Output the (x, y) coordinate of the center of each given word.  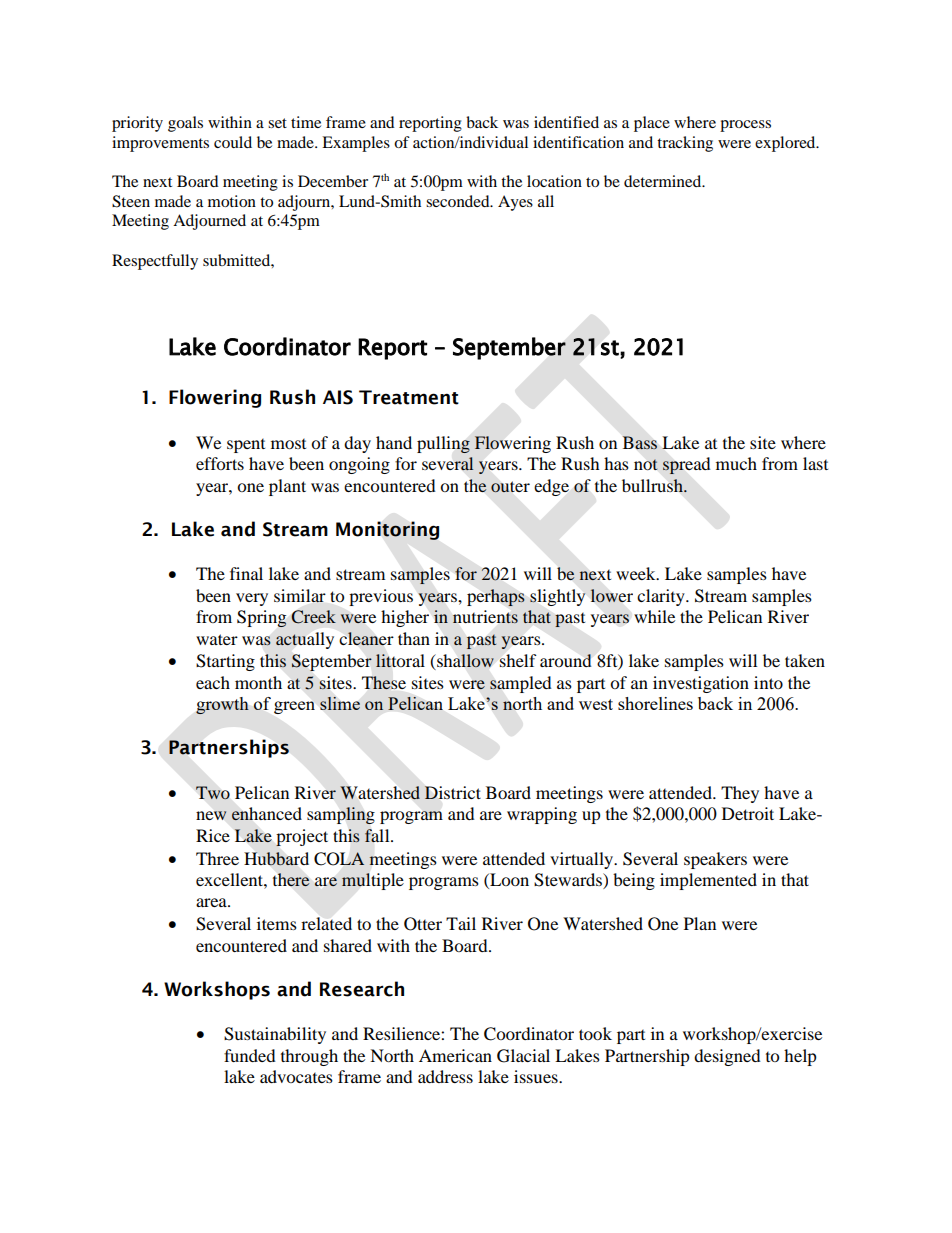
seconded (459, 201)
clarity (662, 597)
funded (250, 1055)
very (252, 599)
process (745, 126)
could (233, 142)
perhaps (496, 597)
